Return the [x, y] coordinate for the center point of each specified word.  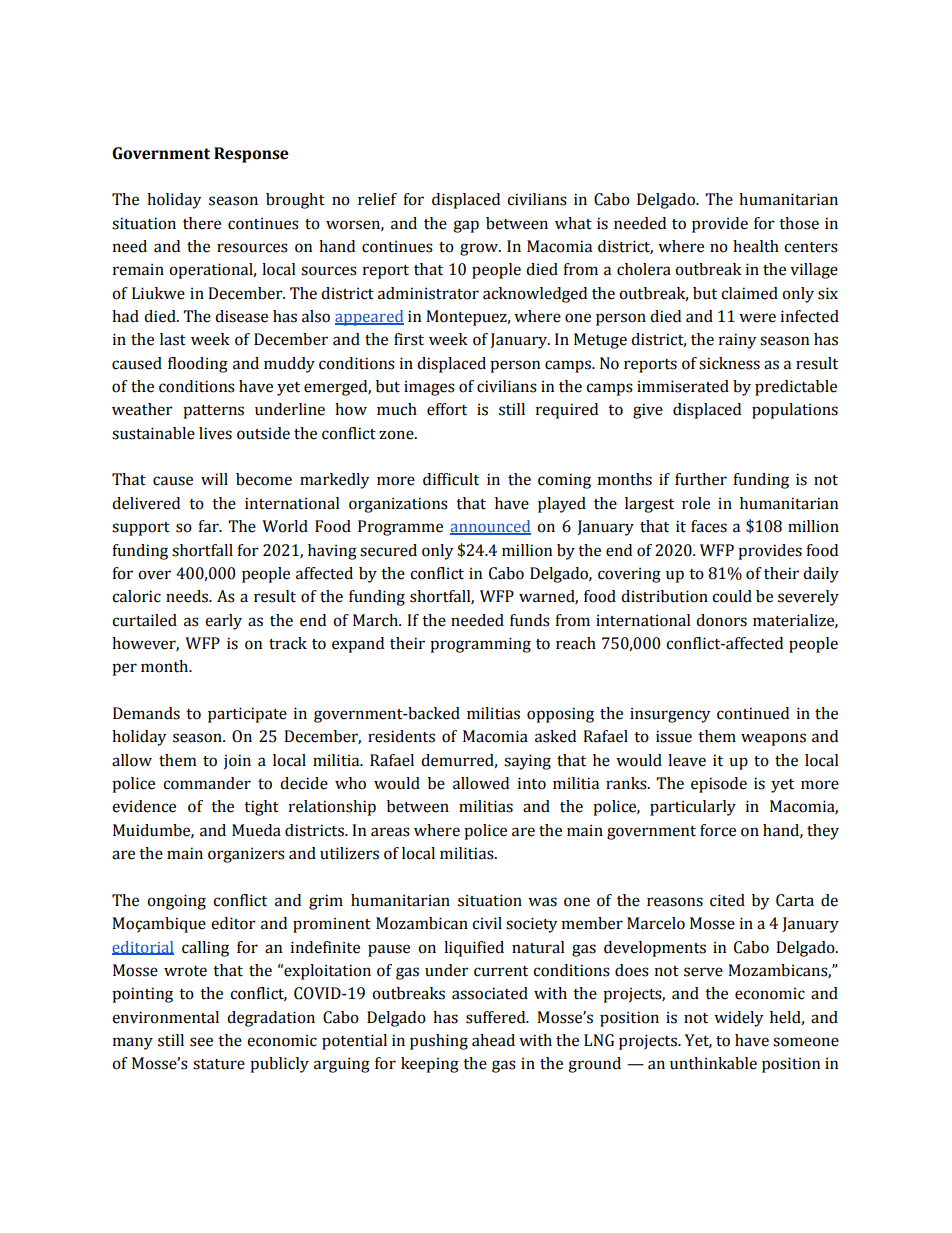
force [718, 830]
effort [447, 409]
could [732, 596]
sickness [729, 363]
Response [251, 155]
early [223, 622]
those [799, 223]
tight [261, 808]
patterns [213, 412]
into [532, 783]
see [201, 1042]
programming [480, 645]
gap [466, 226]
